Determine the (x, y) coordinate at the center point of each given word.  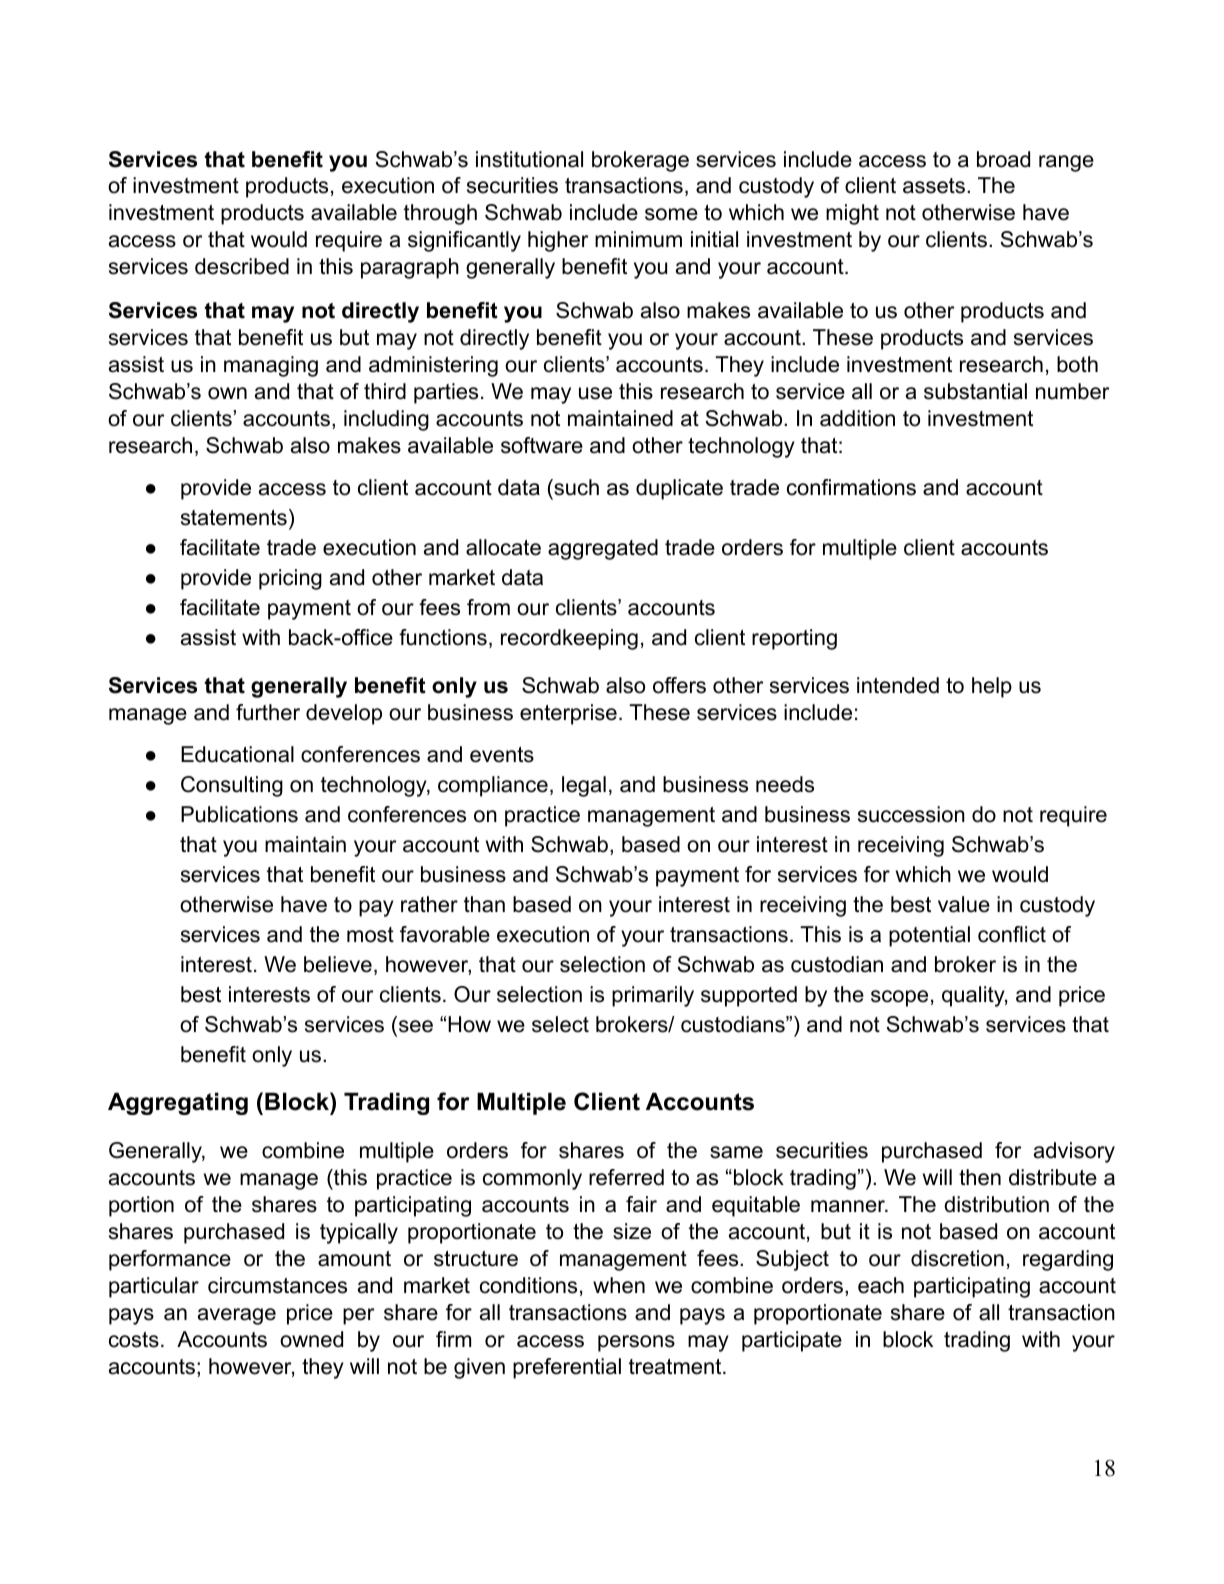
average (237, 1316)
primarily (653, 996)
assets (934, 186)
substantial (975, 391)
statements (234, 518)
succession (911, 814)
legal (584, 786)
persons (636, 1343)
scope (899, 998)
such (575, 487)
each (881, 1285)
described (242, 266)
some (671, 214)
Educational (237, 754)
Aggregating (178, 1104)
